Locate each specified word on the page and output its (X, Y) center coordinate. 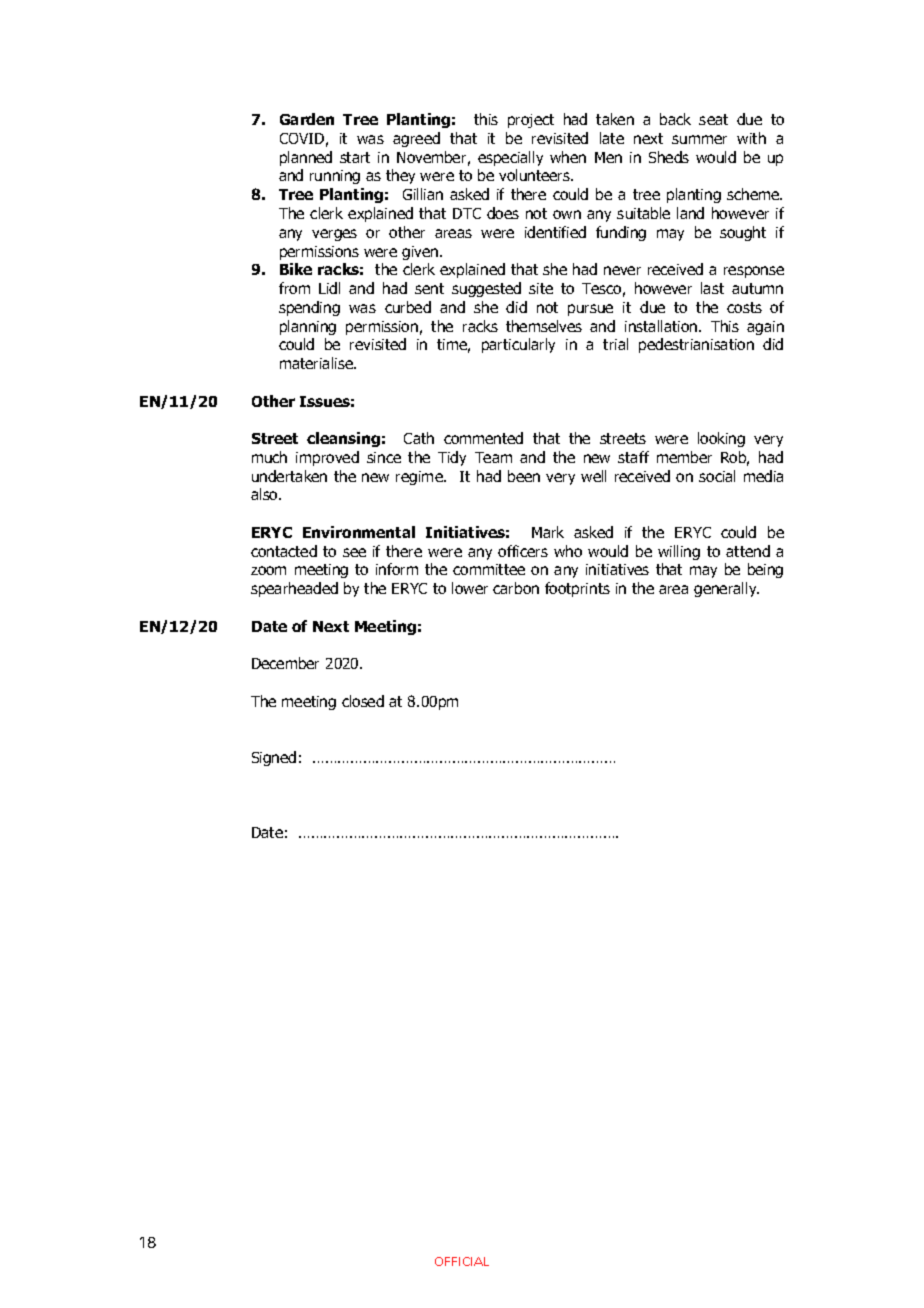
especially (510, 158)
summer (699, 139)
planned (306, 158)
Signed (274, 758)
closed (363, 701)
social (717, 476)
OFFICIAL (462, 1261)
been (524, 476)
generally (726, 589)
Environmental (359, 532)
